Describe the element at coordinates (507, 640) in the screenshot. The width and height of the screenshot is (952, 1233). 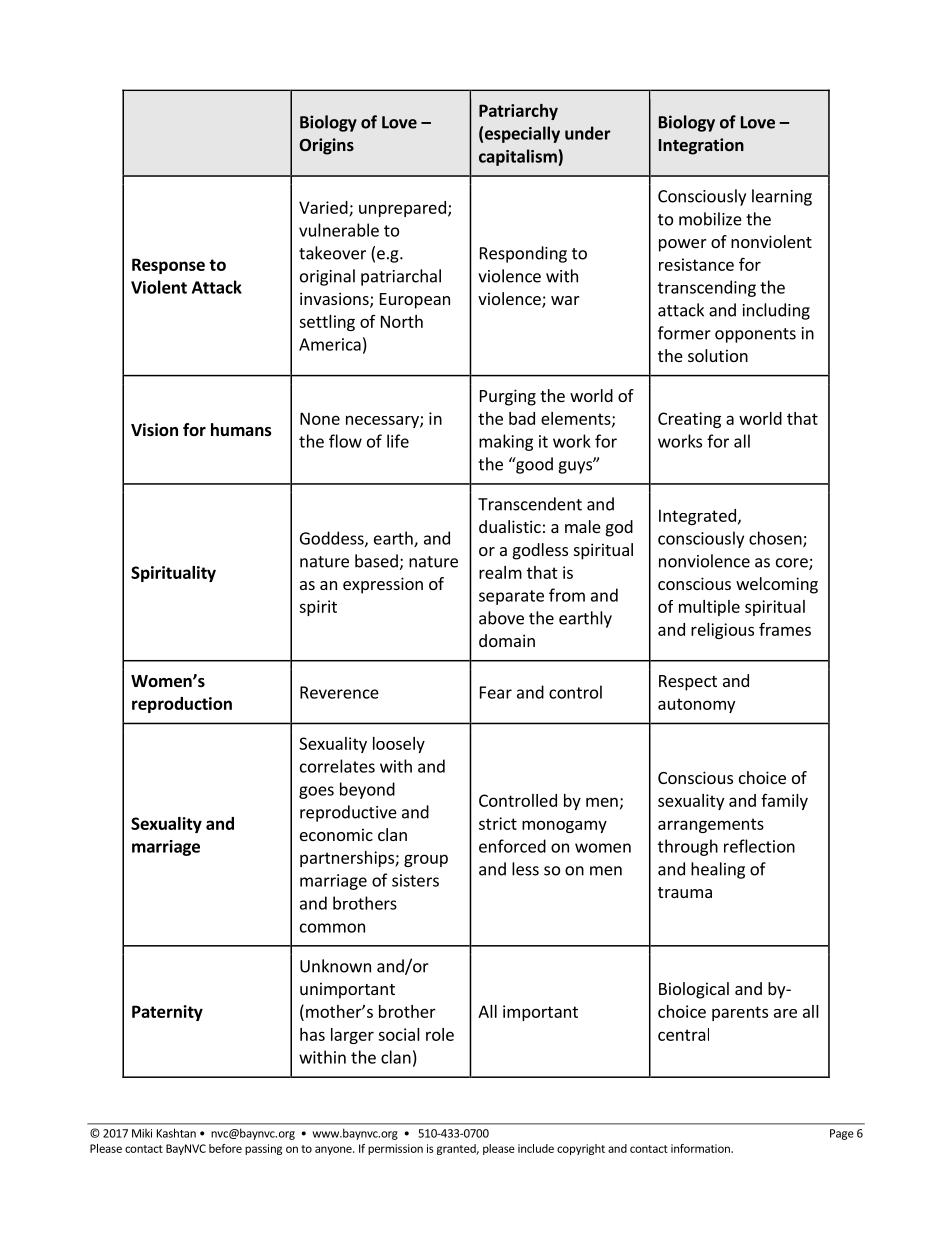
I see `domain` at that location.
